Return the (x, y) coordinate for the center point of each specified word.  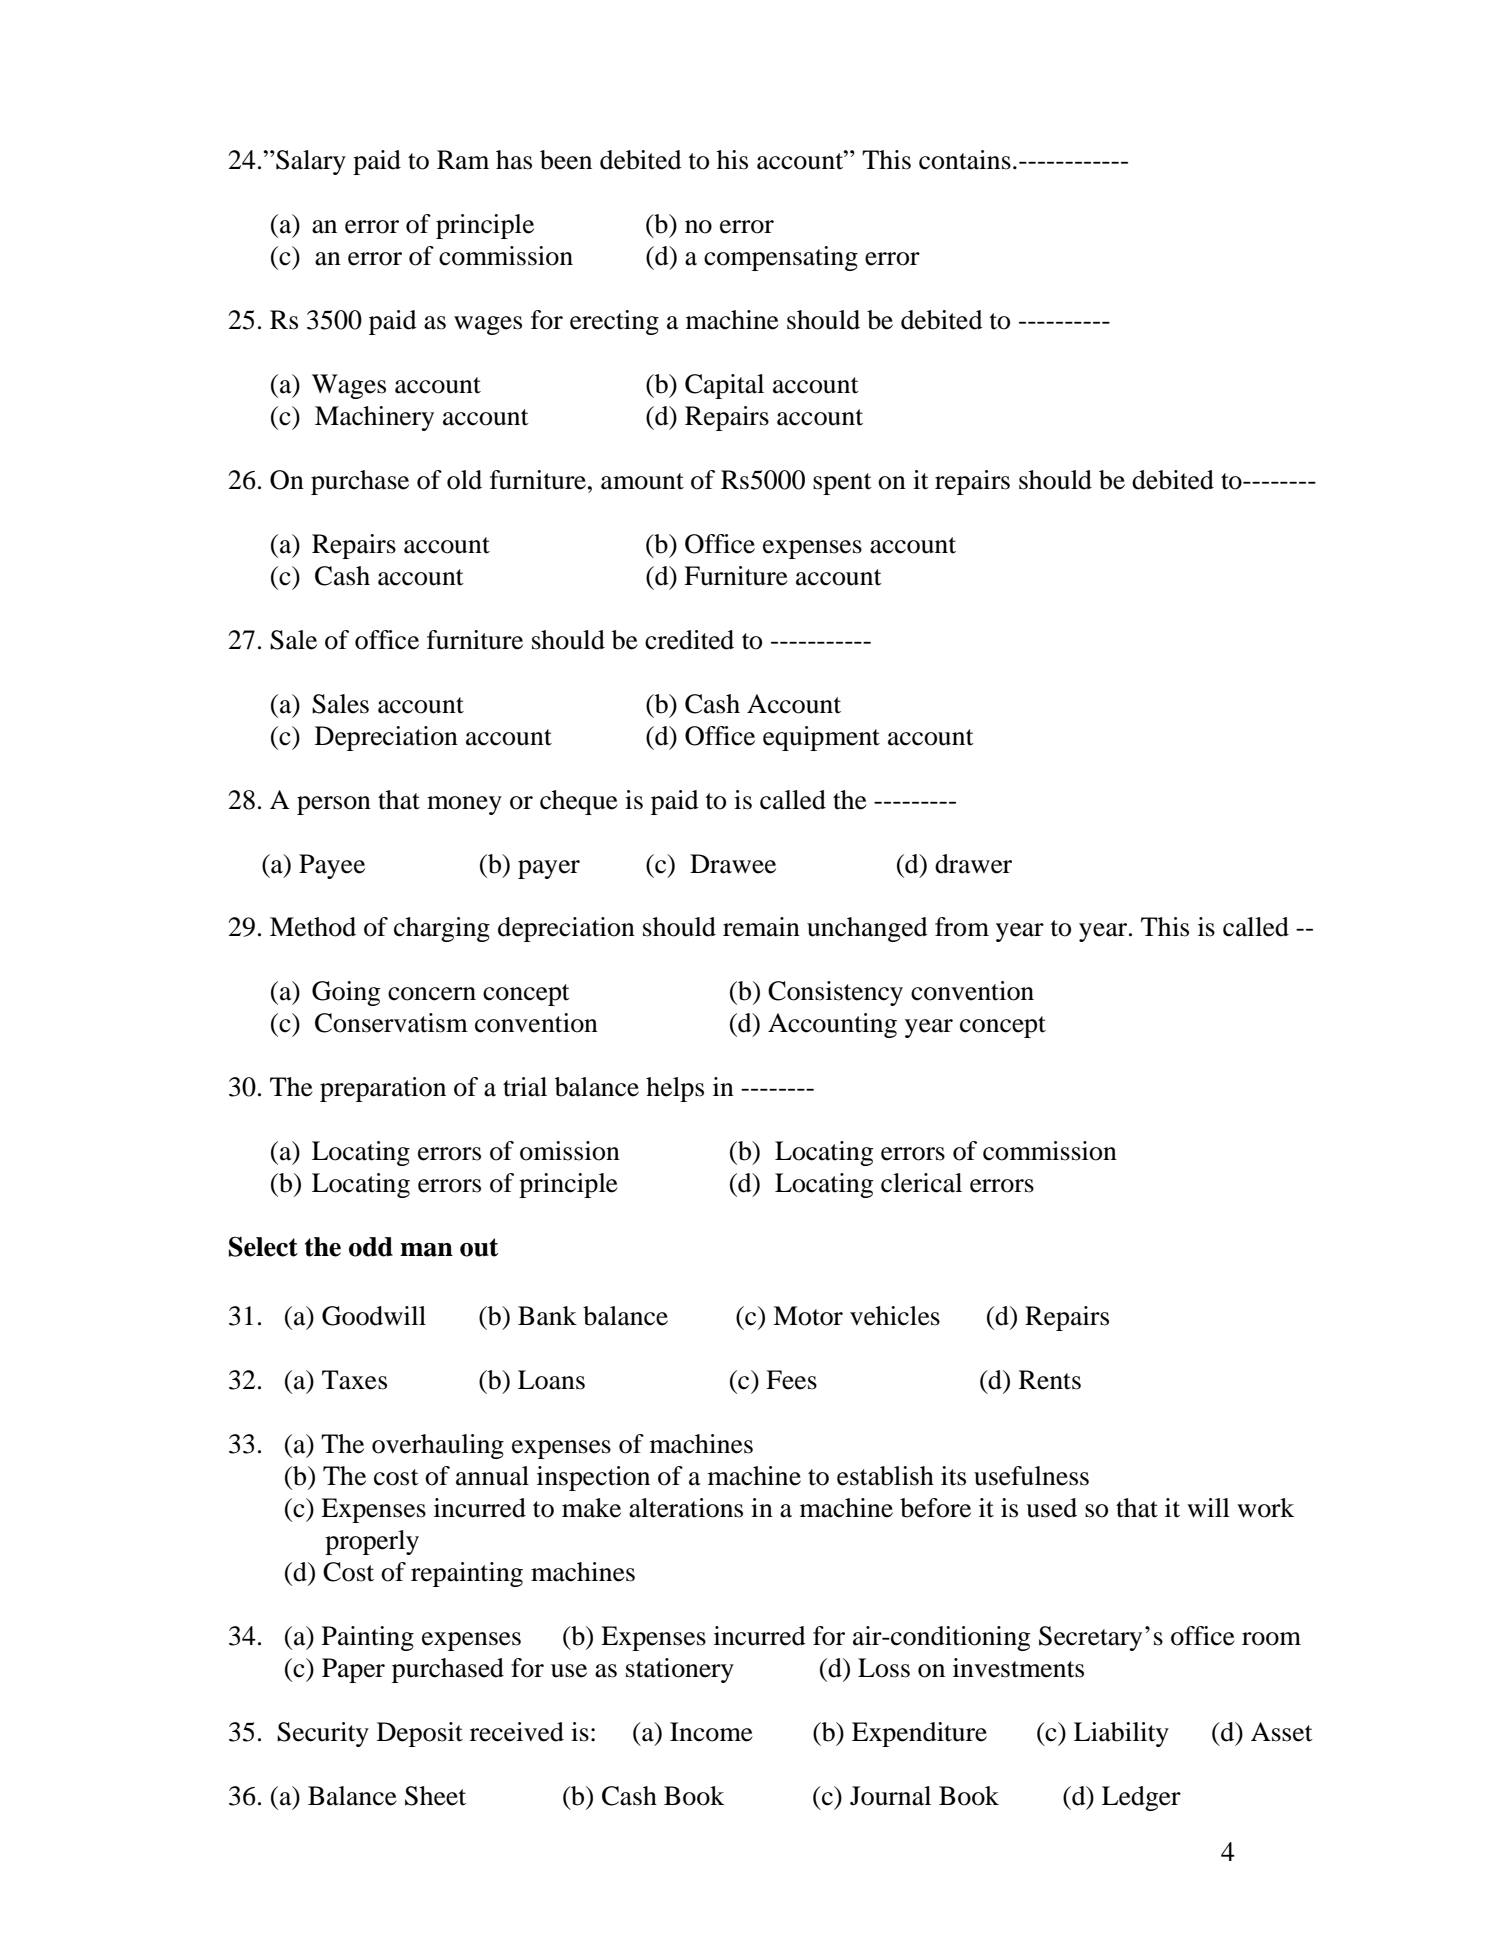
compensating (781, 258)
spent (842, 484)
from (962, 927)
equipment (821, 738)
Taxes (354, 1380)
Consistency (835, 993)
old (464, 480)
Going (346, 993)
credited (689, 640)
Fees (791, 1380)
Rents (1050, 1380)
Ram (463, 160)
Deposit (420, 1734)
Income (711, 1732)
